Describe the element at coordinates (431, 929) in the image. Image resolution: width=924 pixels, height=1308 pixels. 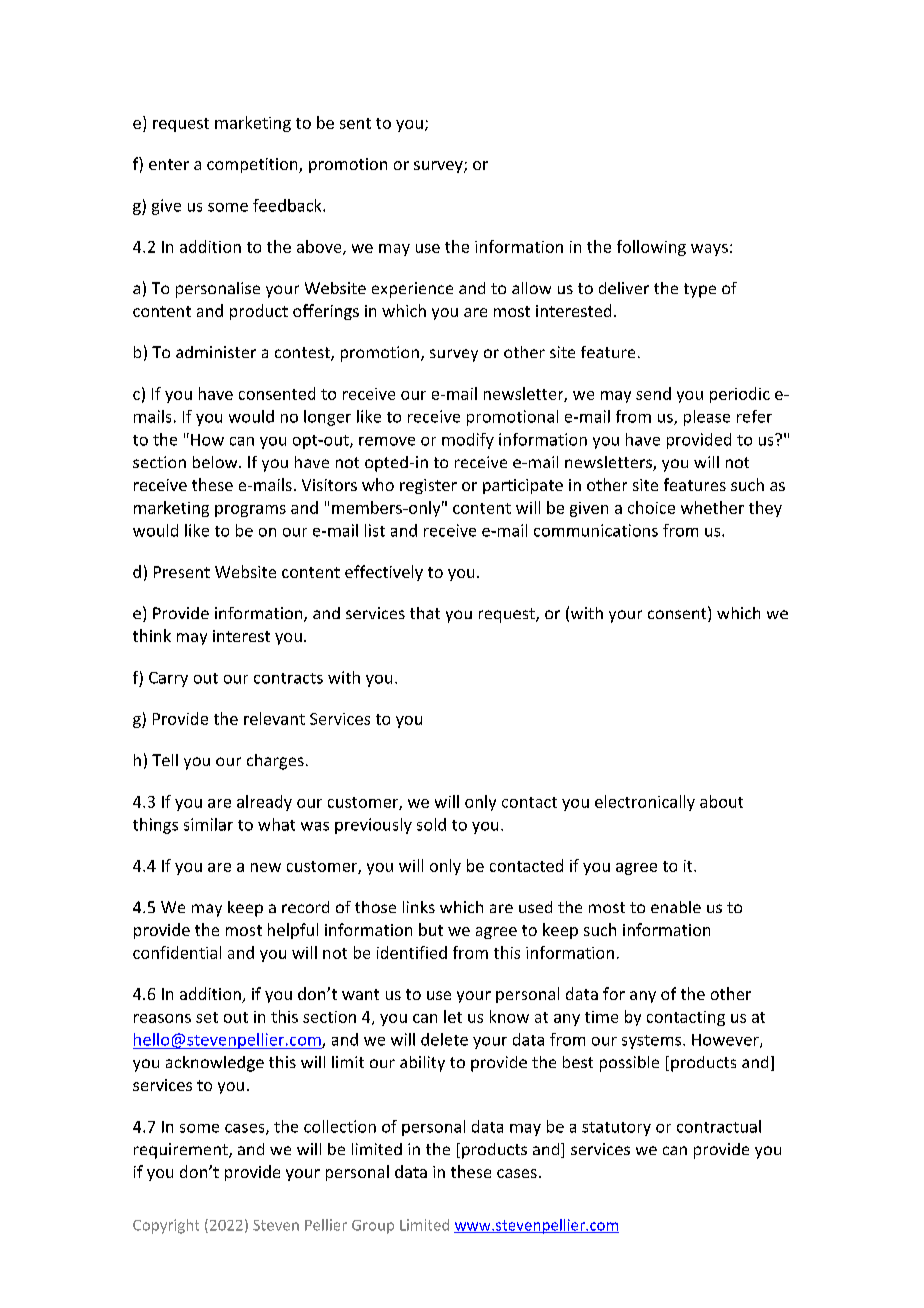
I see `but` at that location.
